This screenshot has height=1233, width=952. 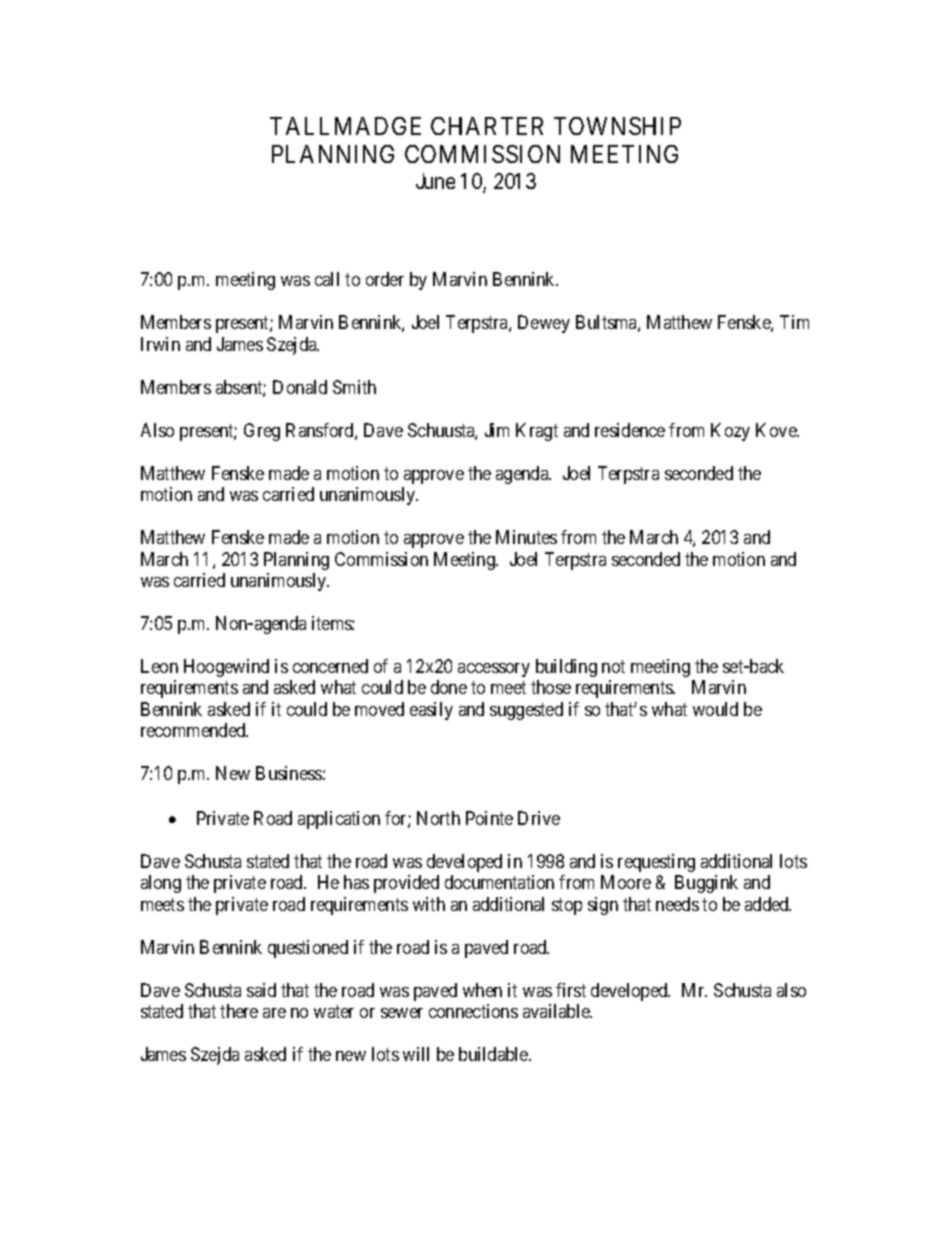 I want to click on accessory, so click(x=494, y=670).
